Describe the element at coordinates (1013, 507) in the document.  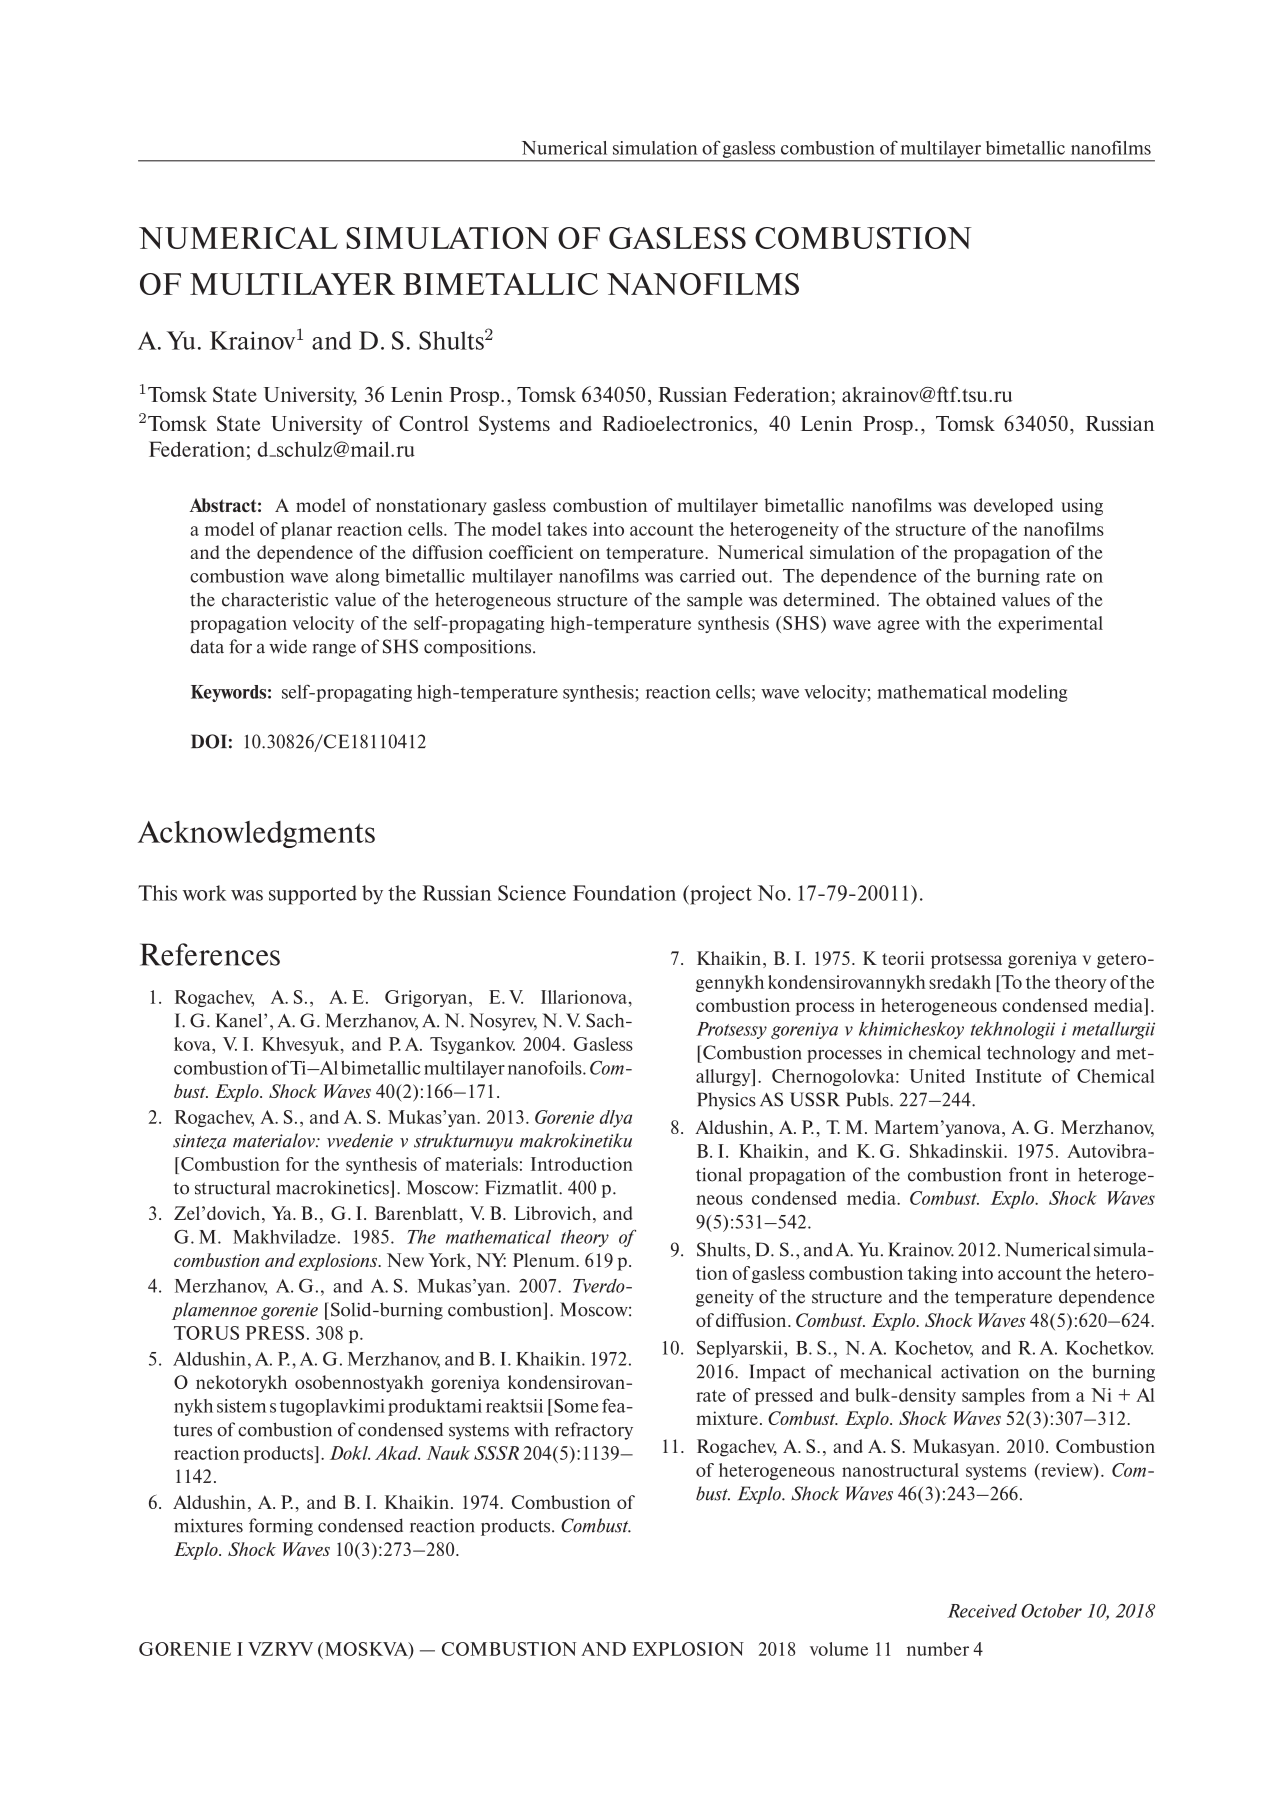
I see `developed` at that location.
